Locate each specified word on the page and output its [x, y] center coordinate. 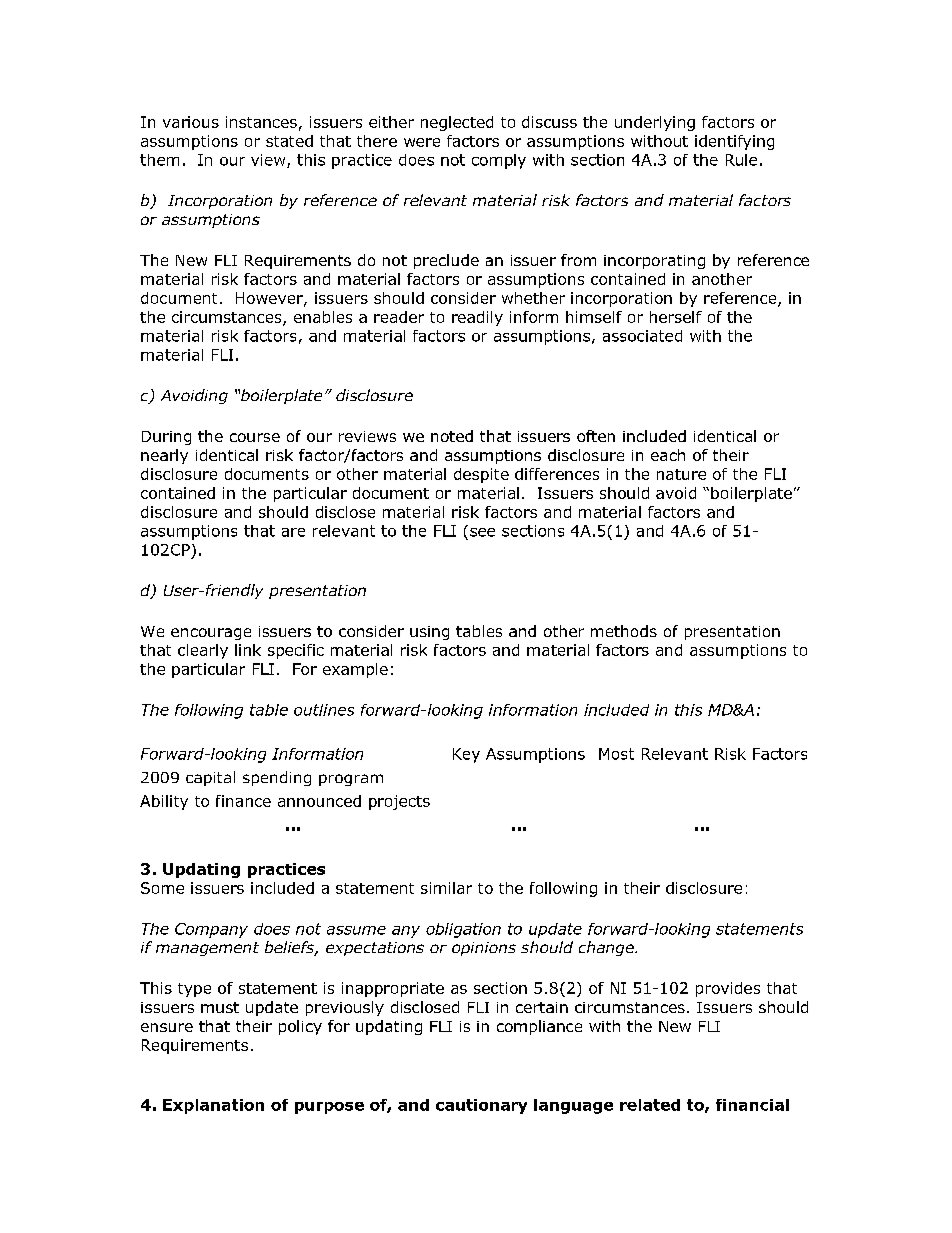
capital [210, 778]
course [255, 437]
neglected [457, 123]
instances [261, 122]
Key [466, 755]
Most [616, 754]
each [668, 455]
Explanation [213, 1106]
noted [452, 436]
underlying [655, 123]
